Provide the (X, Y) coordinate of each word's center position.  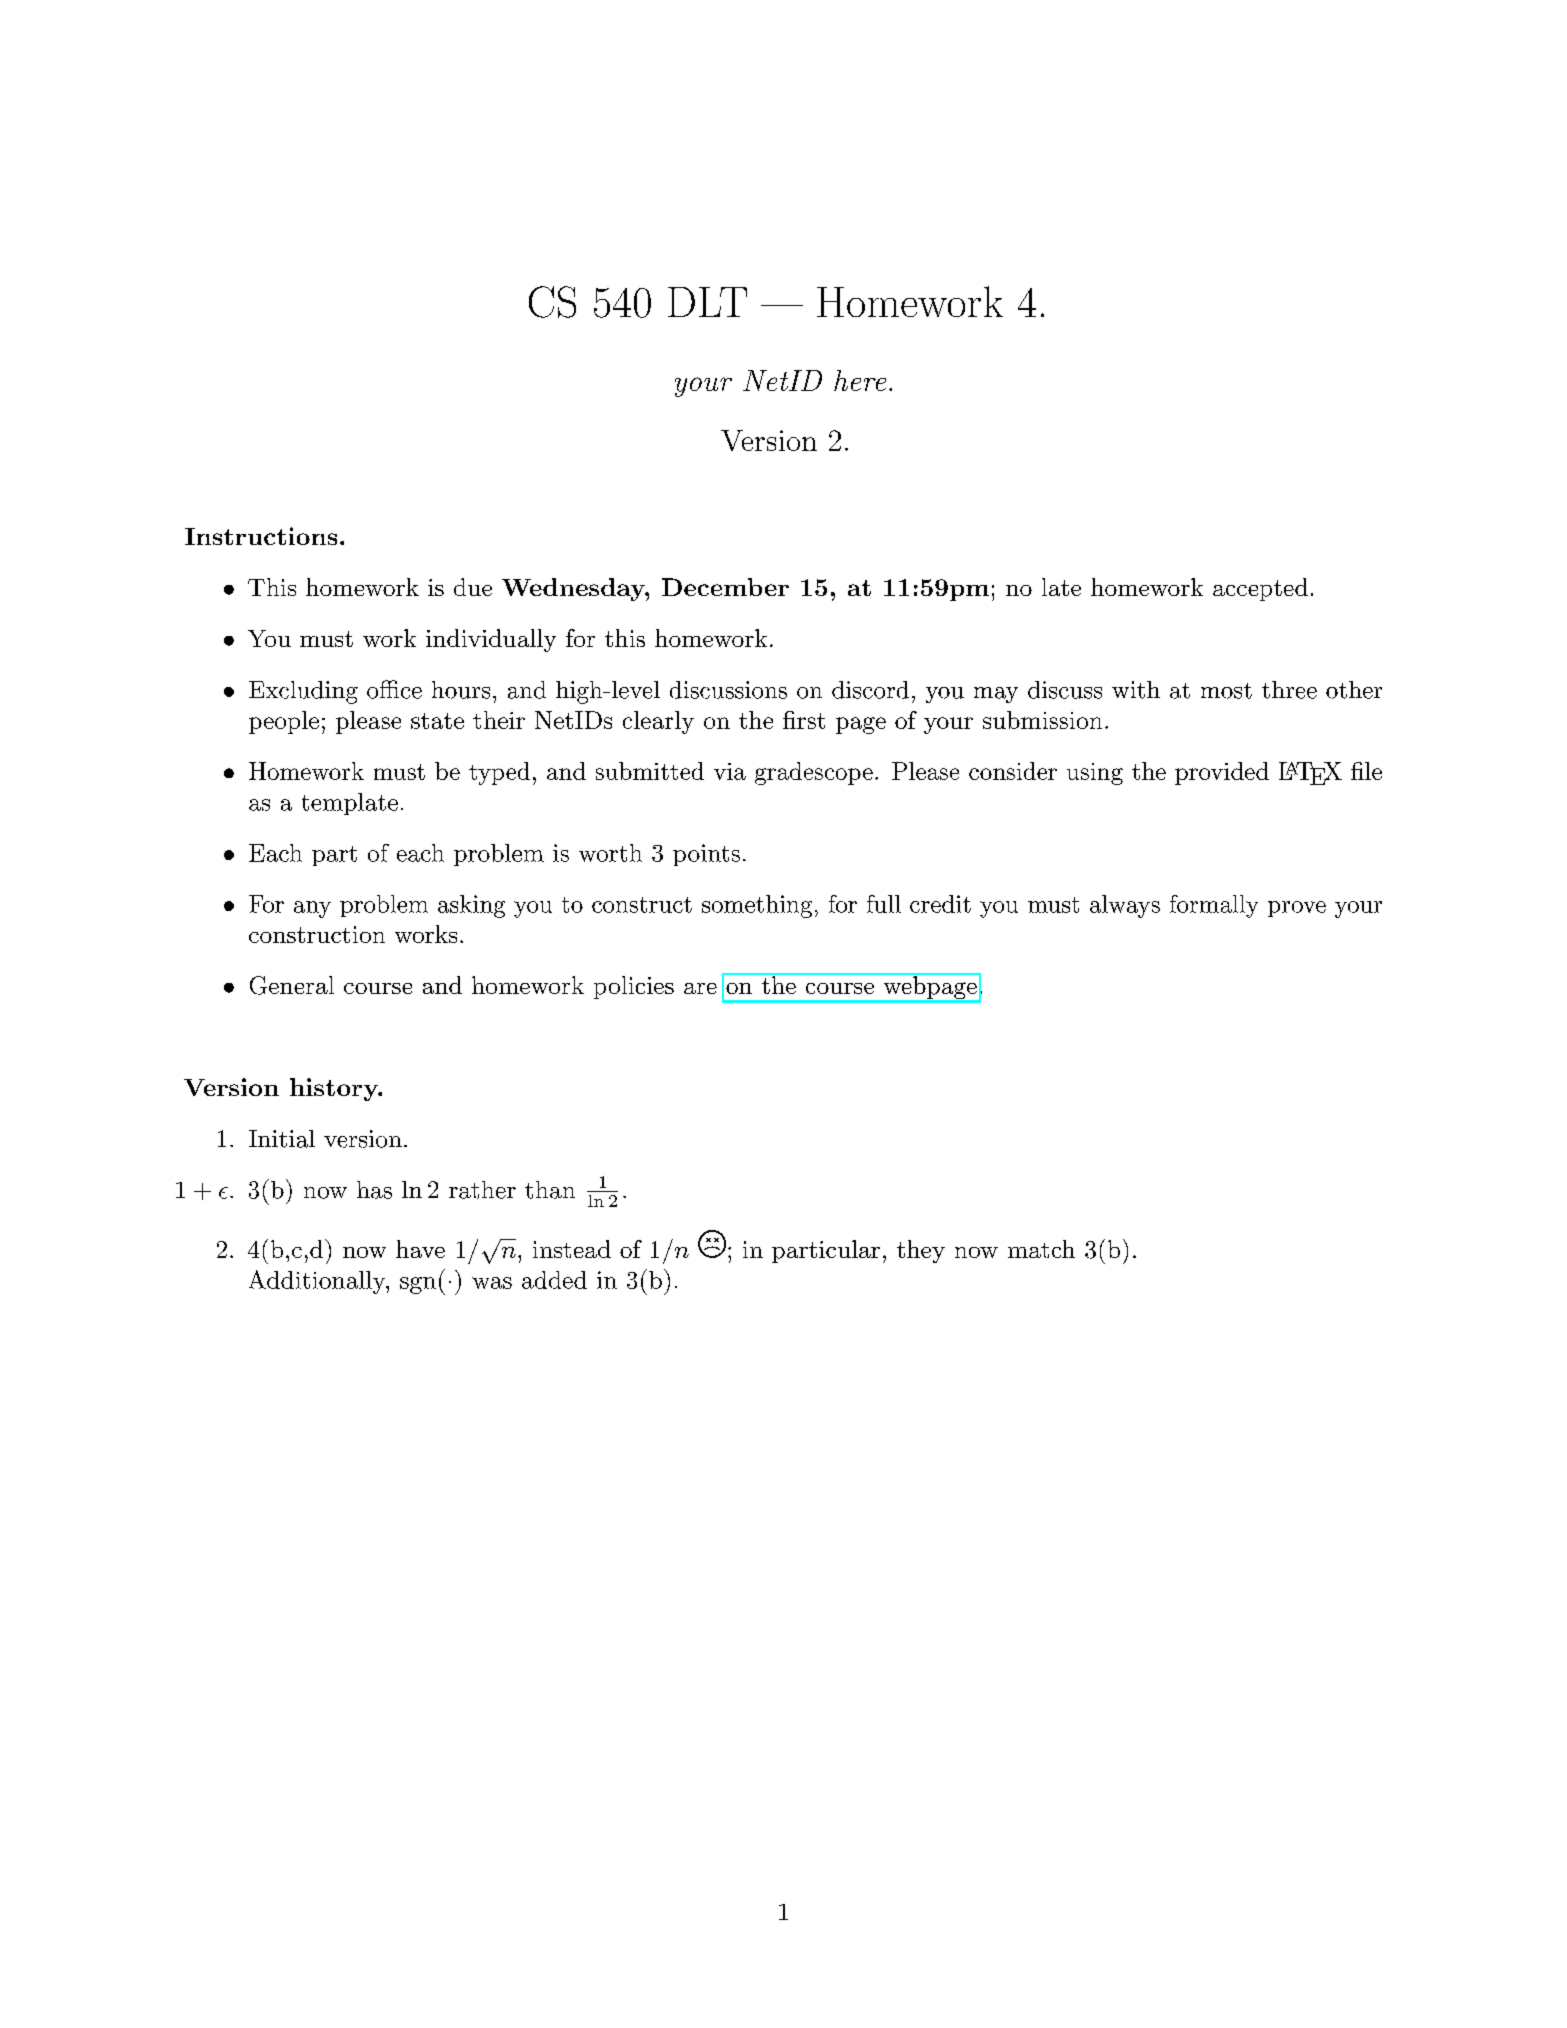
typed (499, 773)
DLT (707, 302)
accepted (1260, 589)
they (921, 1251)
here (860, 380)
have (420, 1249)
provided (1222, 773)
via (730, 771)
